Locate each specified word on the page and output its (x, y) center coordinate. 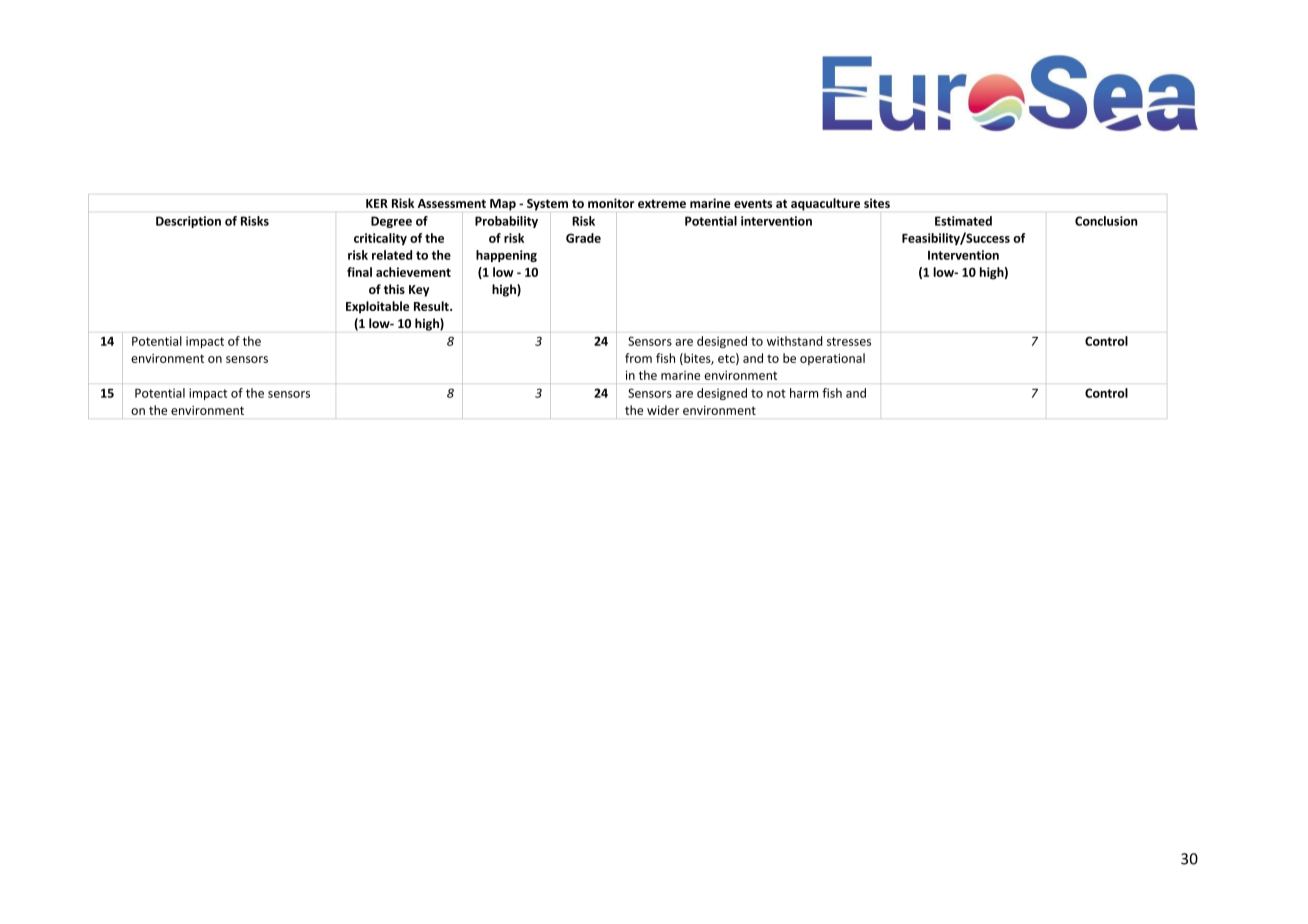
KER (377, 203)
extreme (662, 203)
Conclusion (1106, 221)
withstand (794, 341)
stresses (849, 341)
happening (506, 256)
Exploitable (377, 307)
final (359, 272)
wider (663, 410)
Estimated (963, 221)
